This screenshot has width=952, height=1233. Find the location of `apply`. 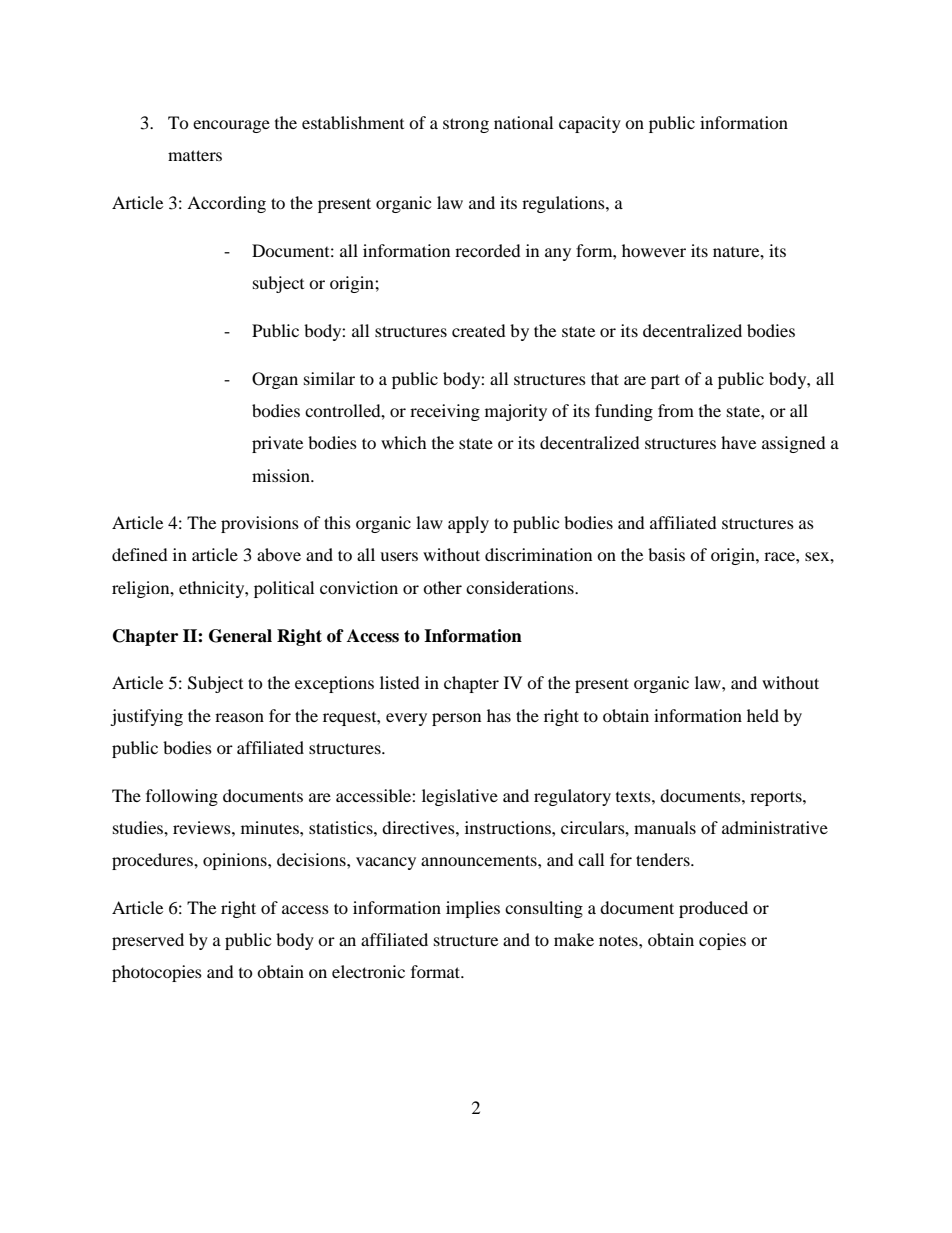

apply is located at coordinates (468, 524).
